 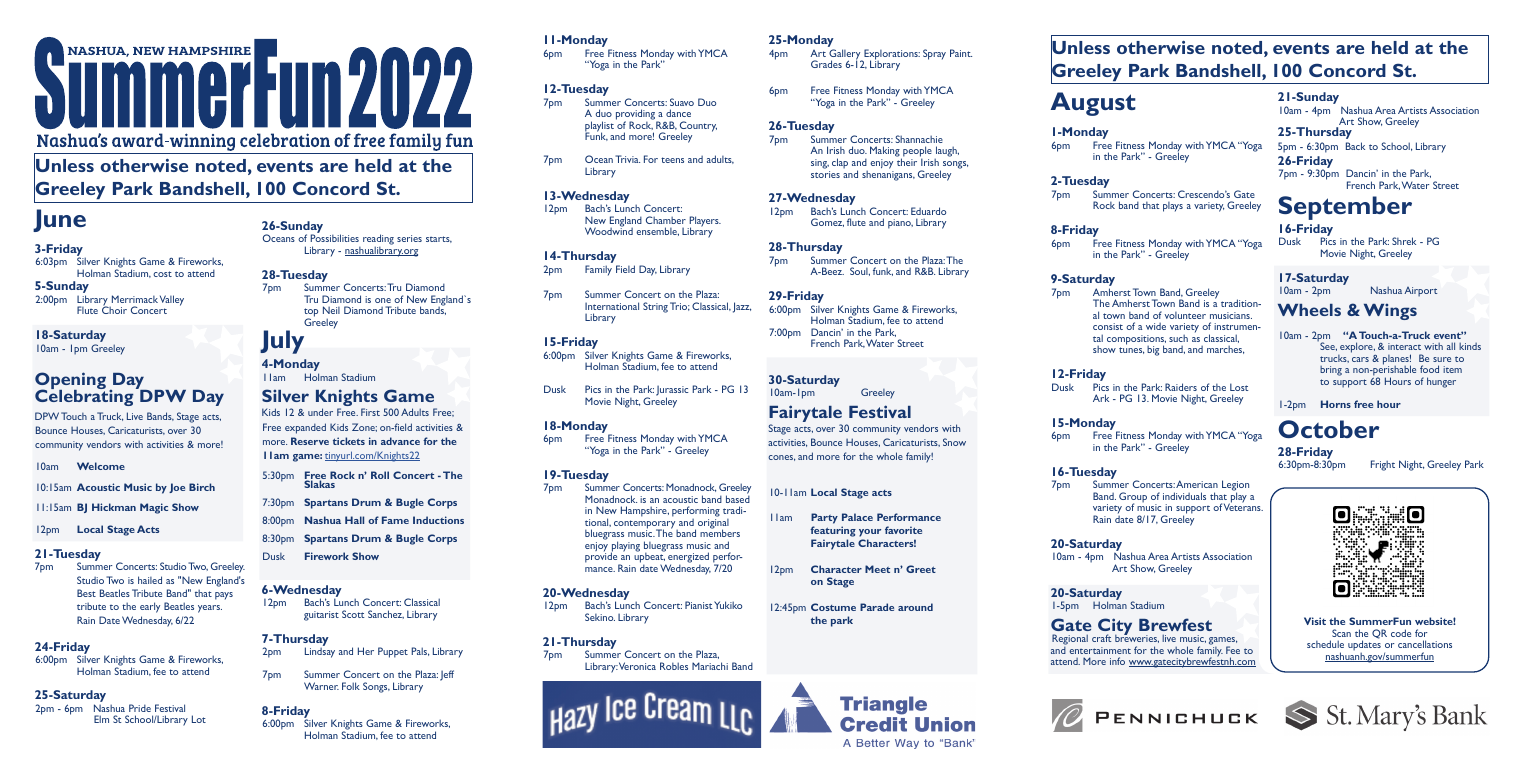 I want to click on Jurassic, so click(x=672, y=392).
